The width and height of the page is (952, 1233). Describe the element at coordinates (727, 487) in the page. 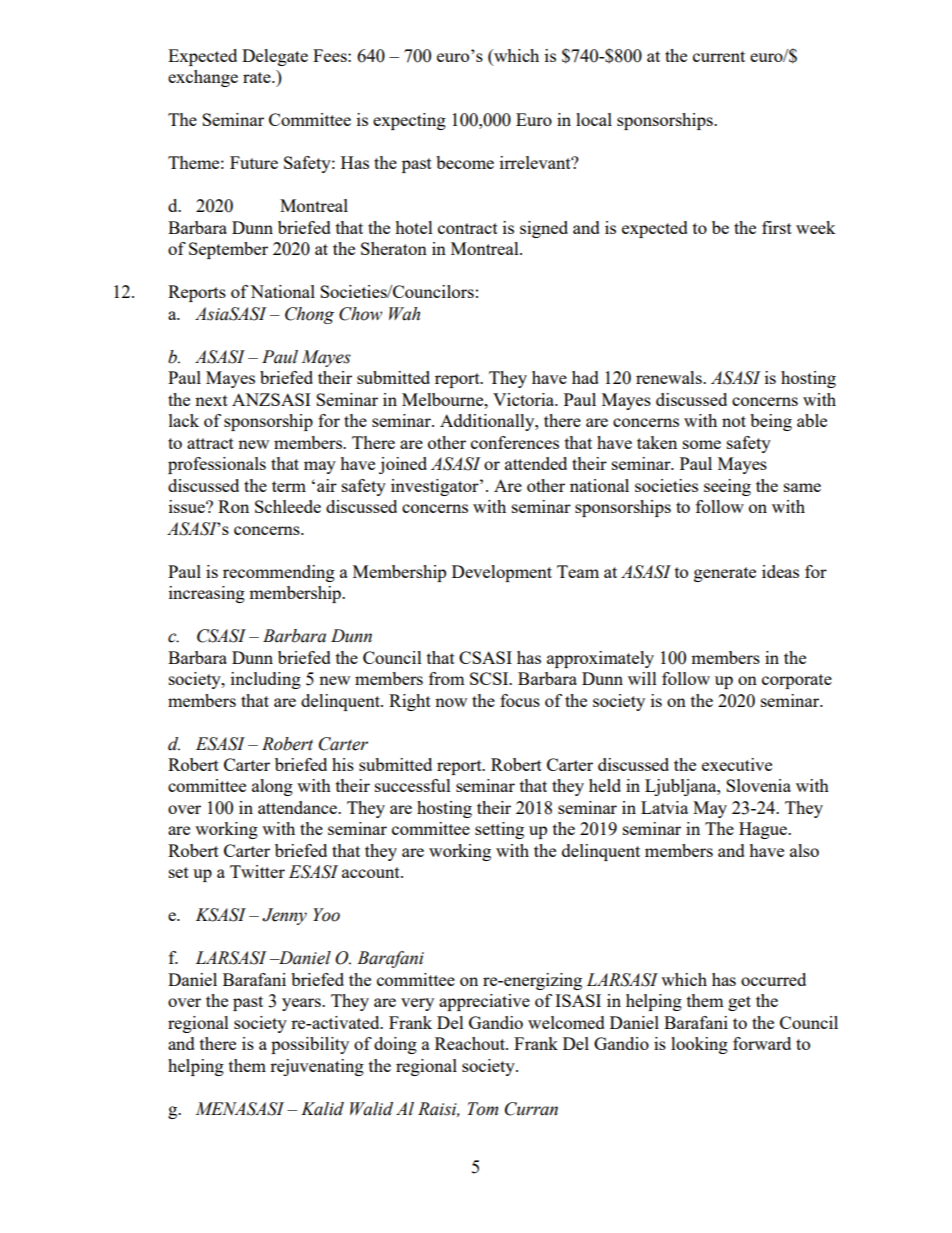

I see `seeing` at that location.
